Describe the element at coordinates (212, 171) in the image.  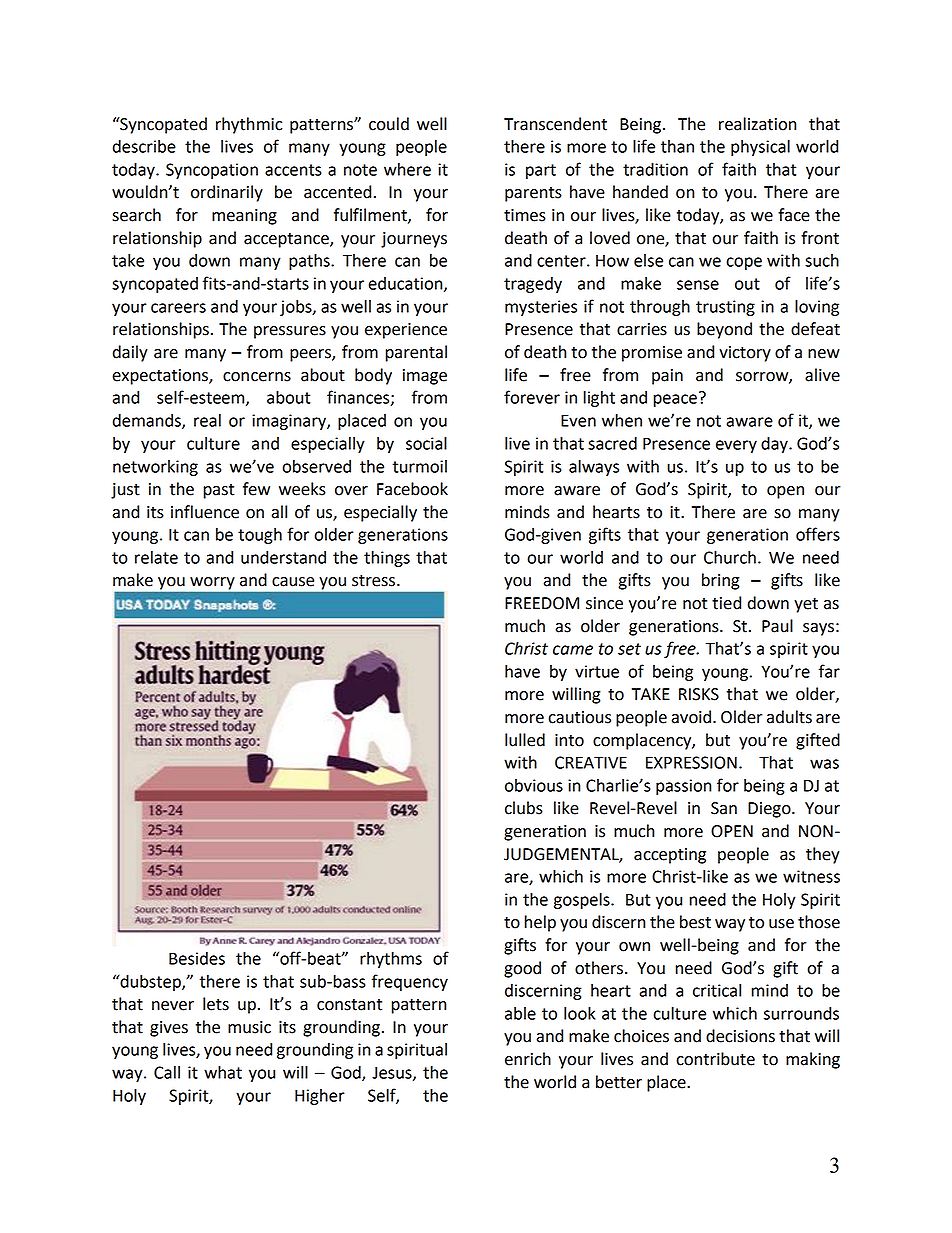
I see `Syncopation` at that location.
